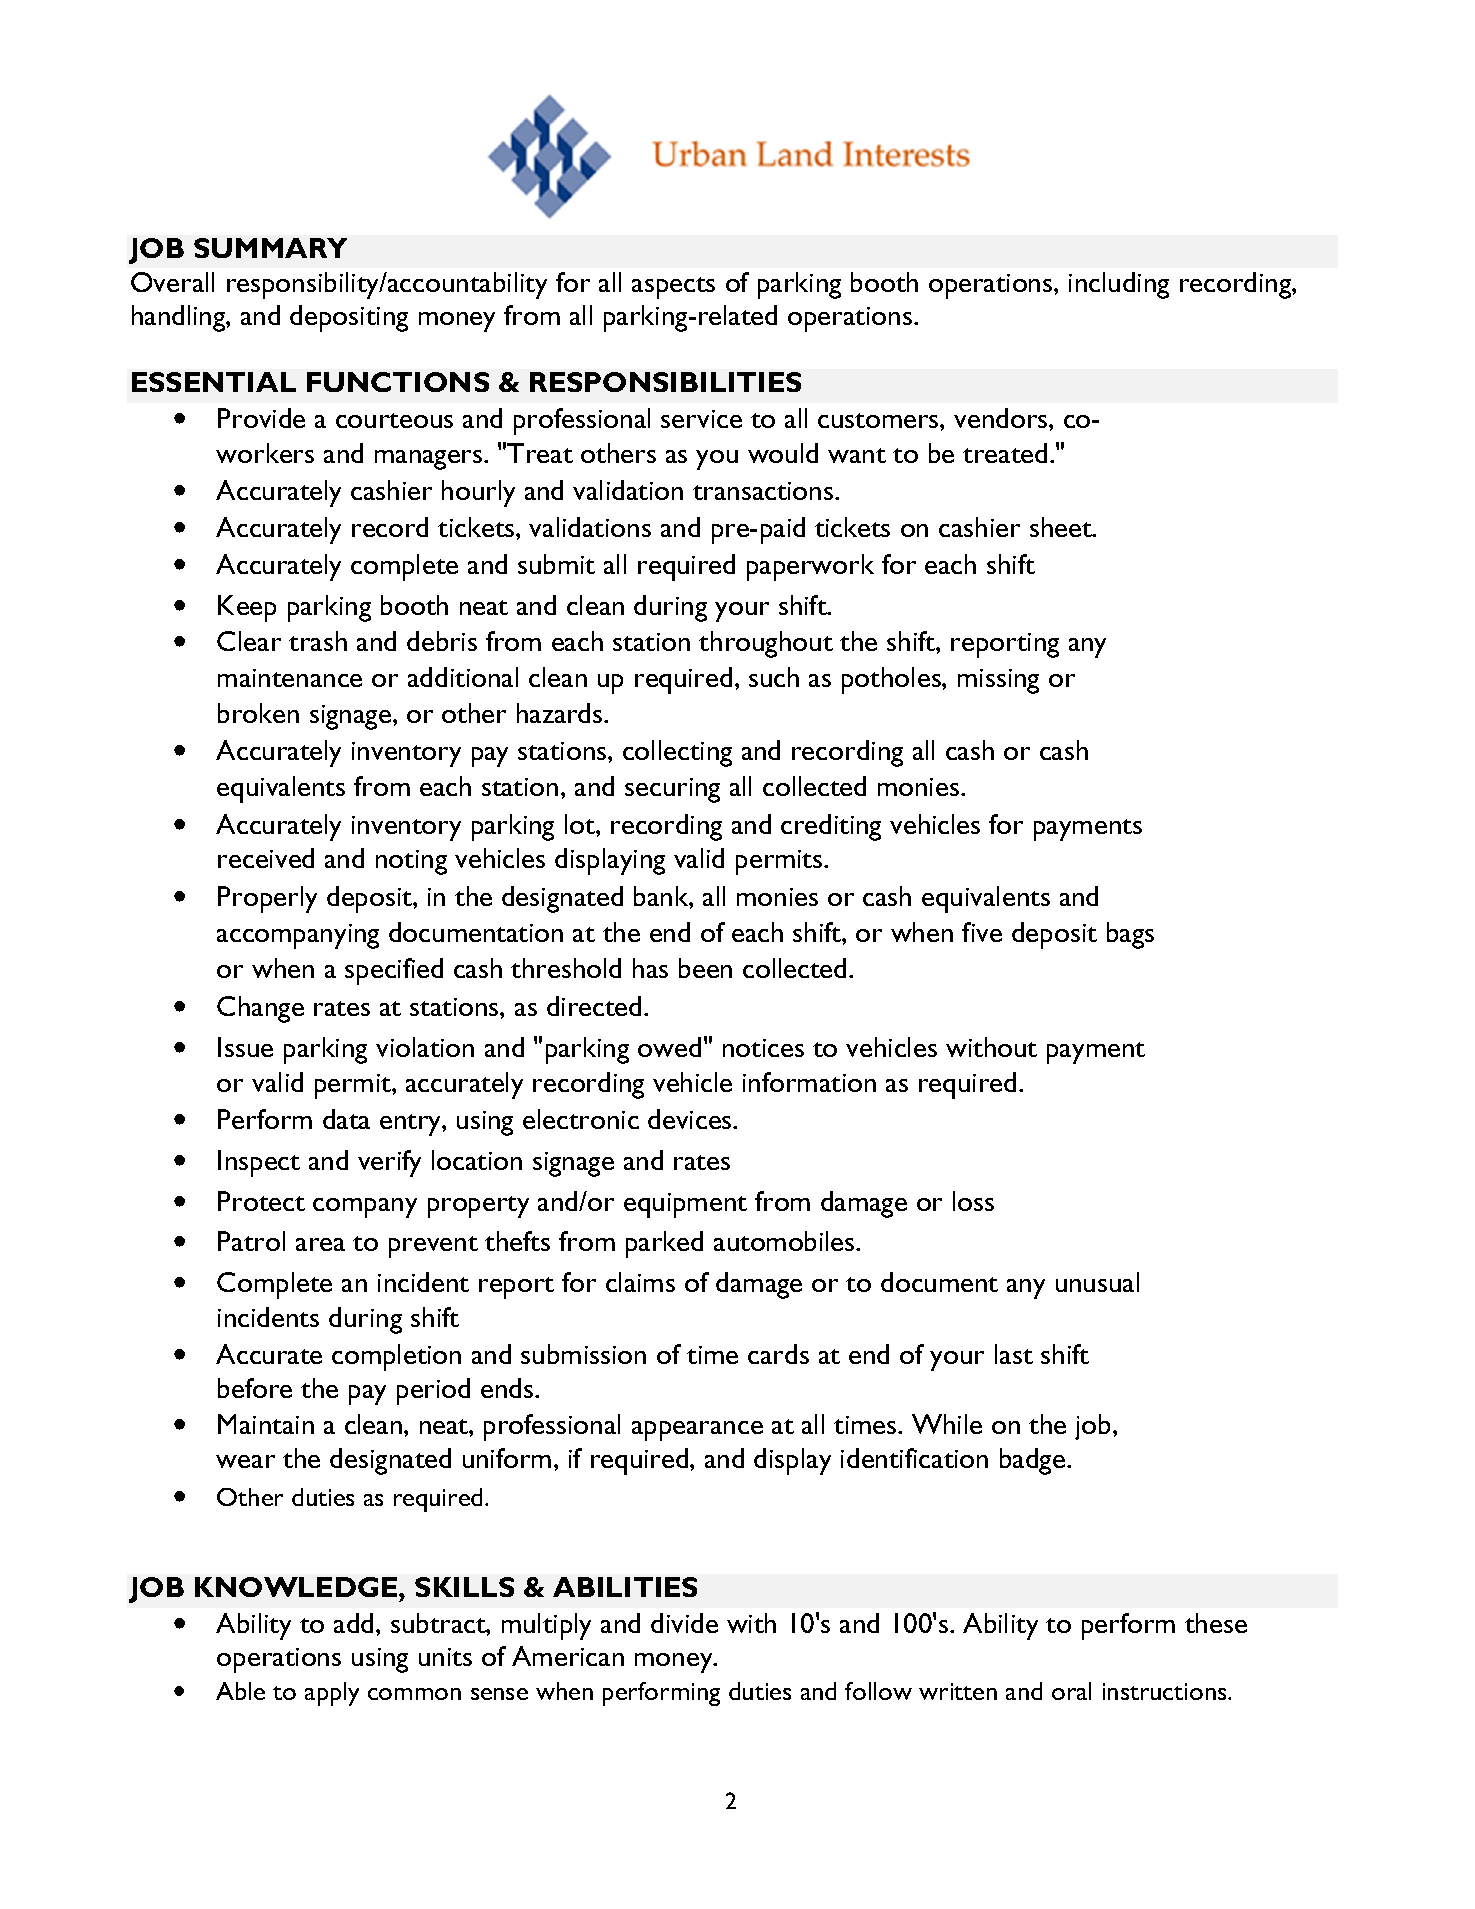  Describe the element at coordinates (684, 1623) in the screenshot. I see `divide` at that location.
